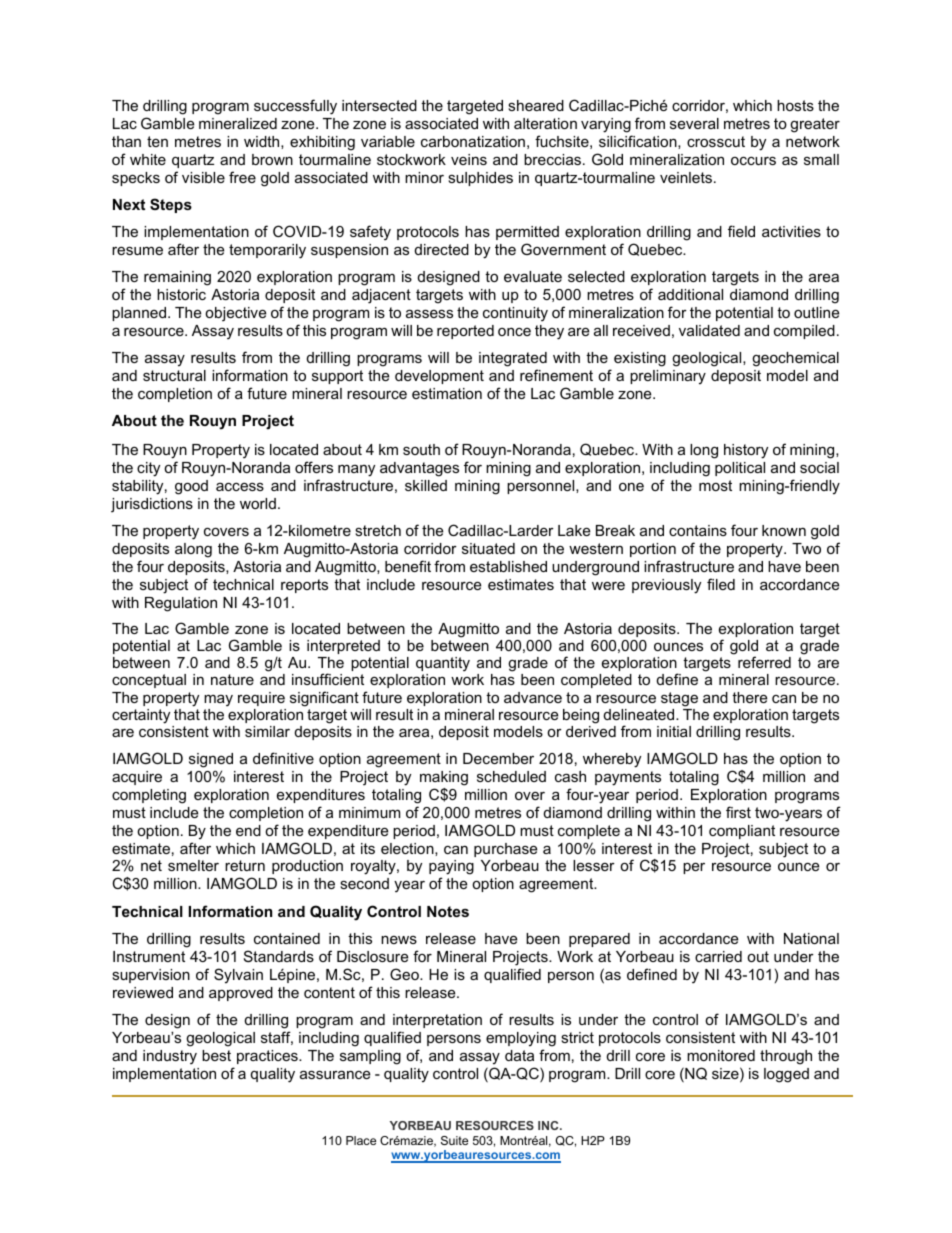 The width and height of the screenshot is (952, 1233). I want to click on crosscut, so click(716, 141).
